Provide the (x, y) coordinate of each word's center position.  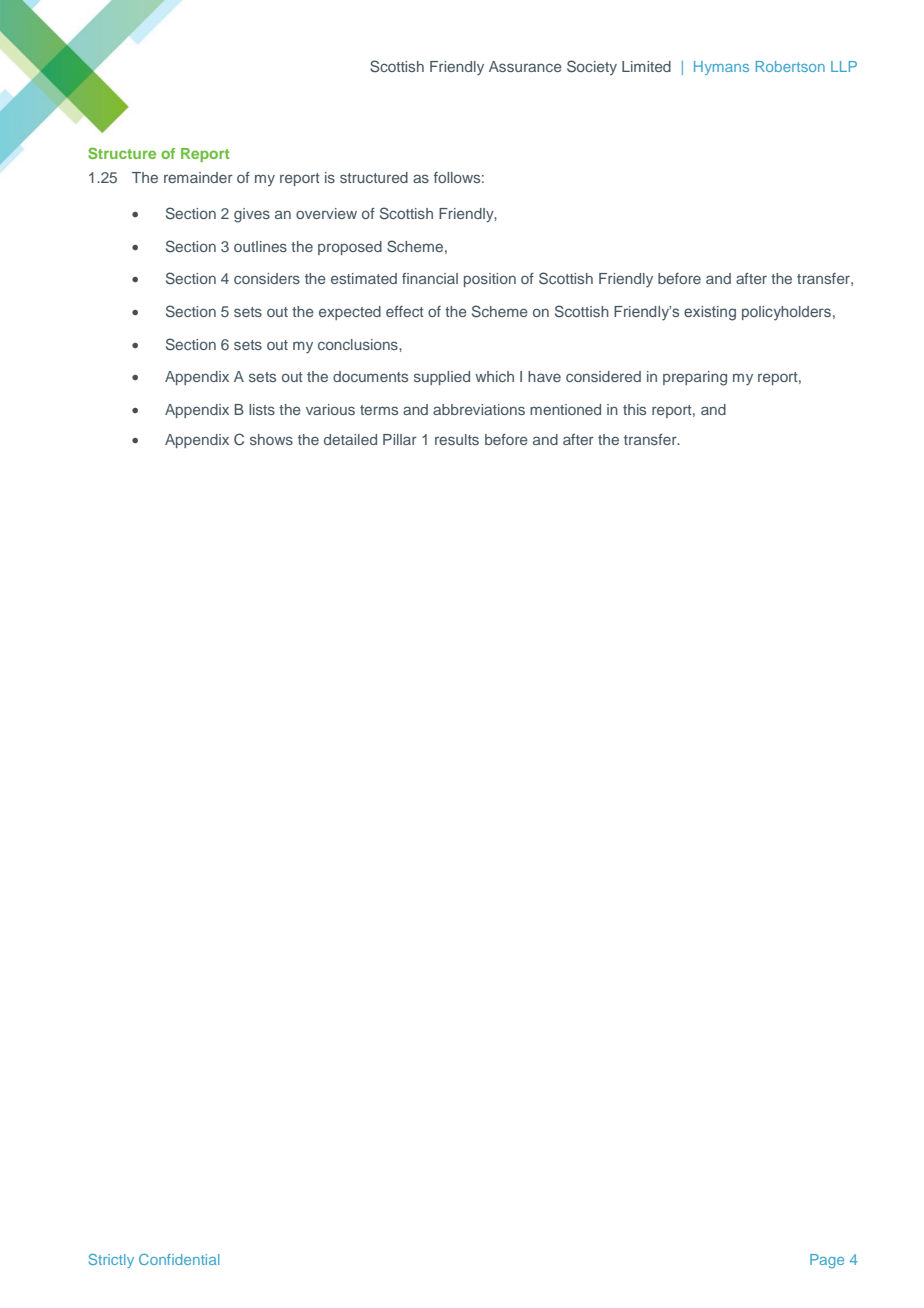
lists (262, 409)
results (457, 439)
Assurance (525, 66)
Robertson (790, 66)
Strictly (111, 1261)
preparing (695, 378)
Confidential (179, 1259)
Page (827, 1261)
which (494, 376)
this (634, 409)
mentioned (565, 409)
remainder (198, 177)
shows (271, 439)
